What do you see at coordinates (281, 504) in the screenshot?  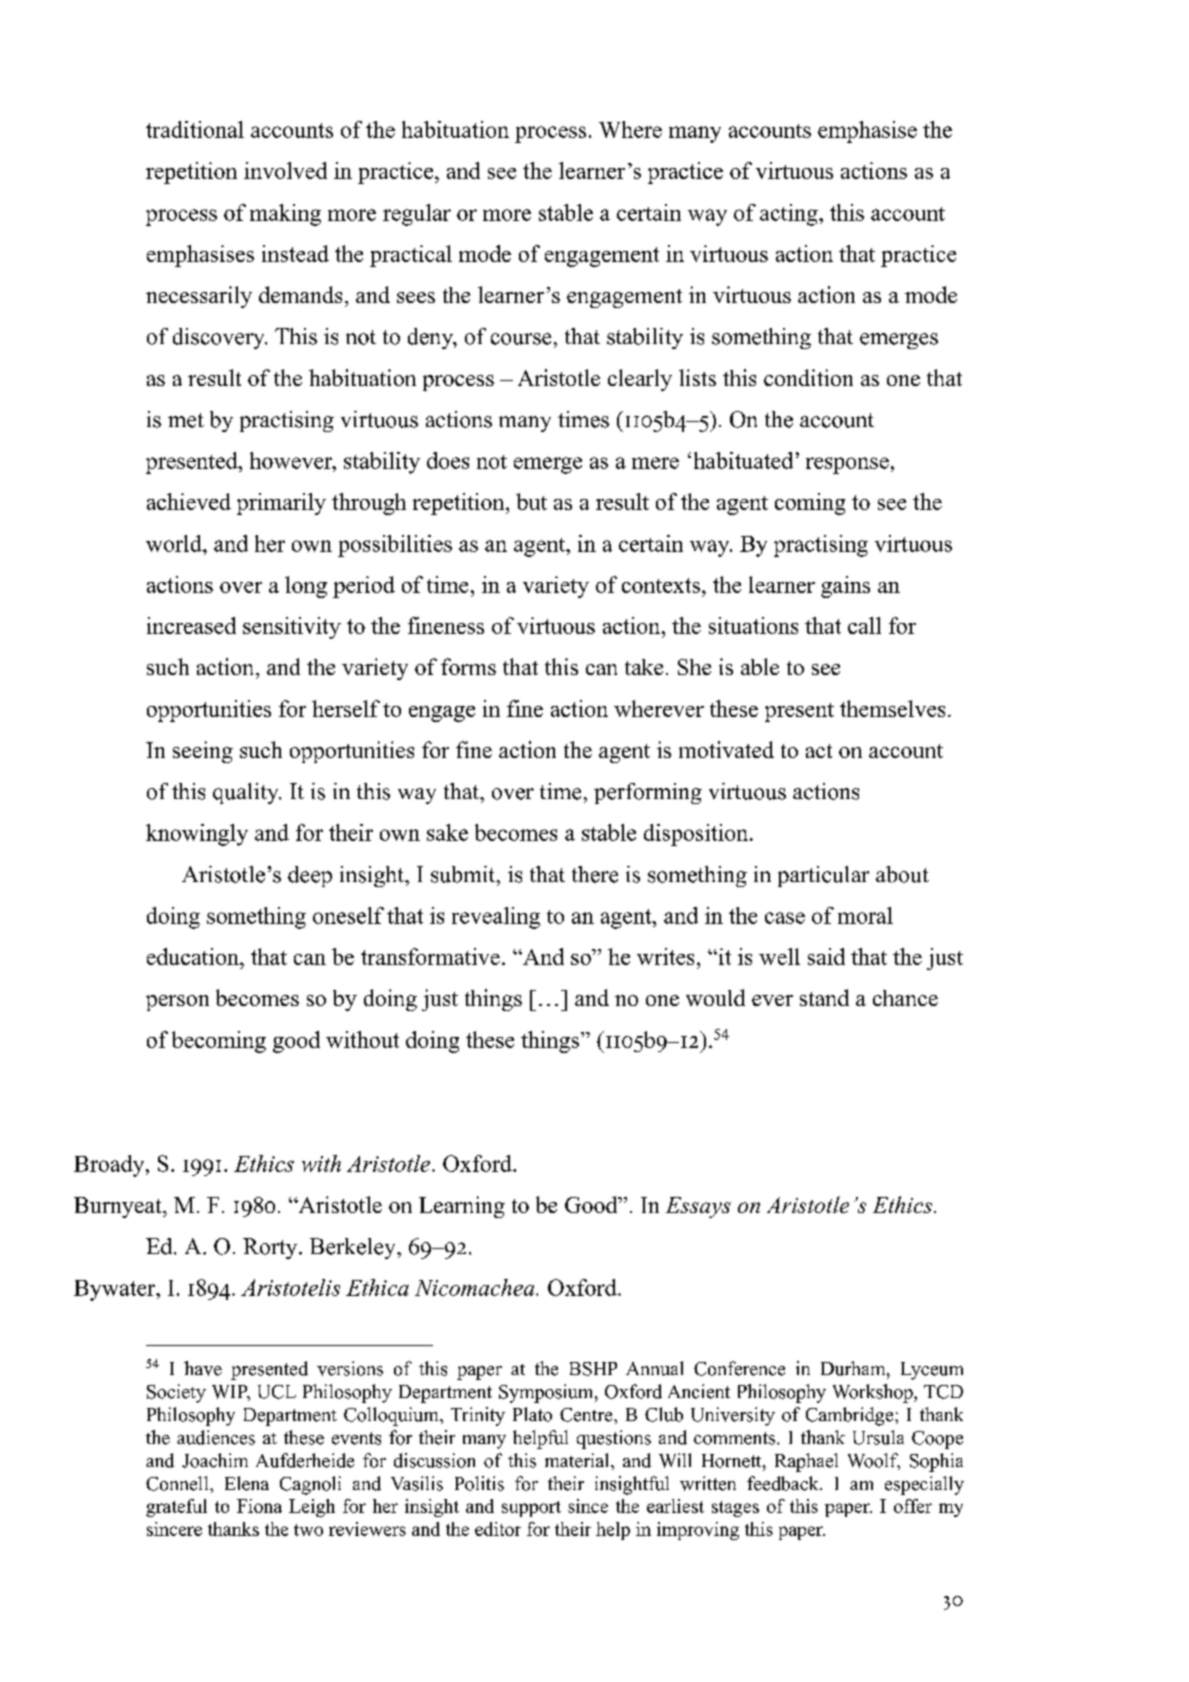 I see `primarily` at bounding box center [281, 504].
